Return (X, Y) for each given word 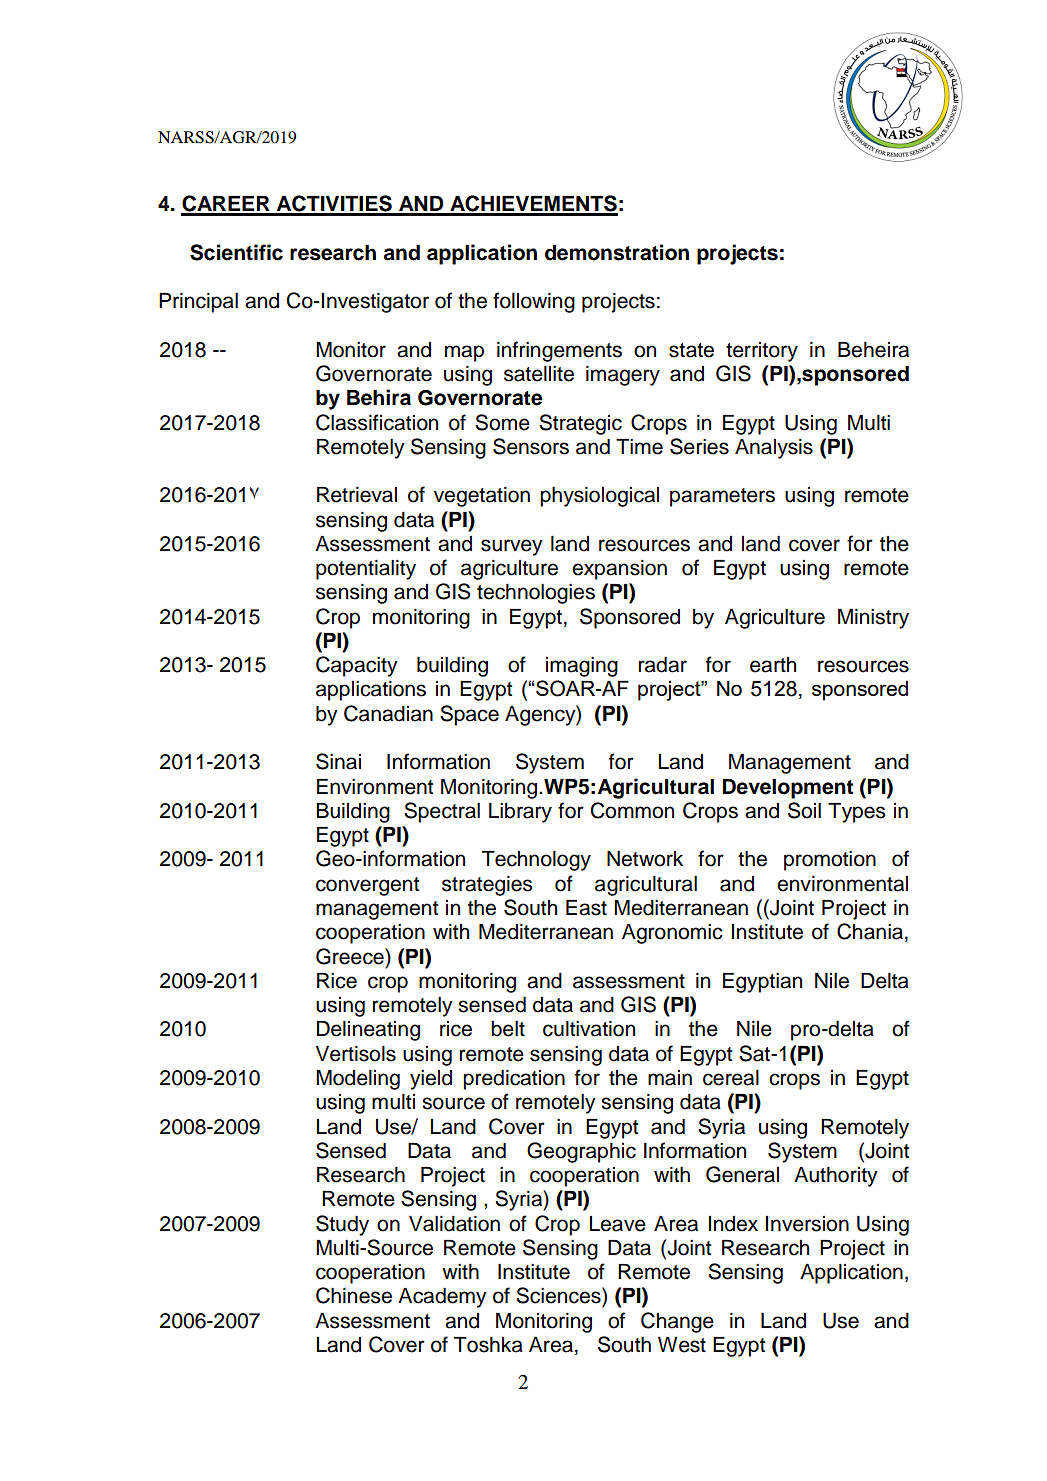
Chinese (354, 1295)
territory (762, 352)
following (534, 302)
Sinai (338, 761)
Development (788, 789)
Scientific (236, 252)
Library (520, 813)
